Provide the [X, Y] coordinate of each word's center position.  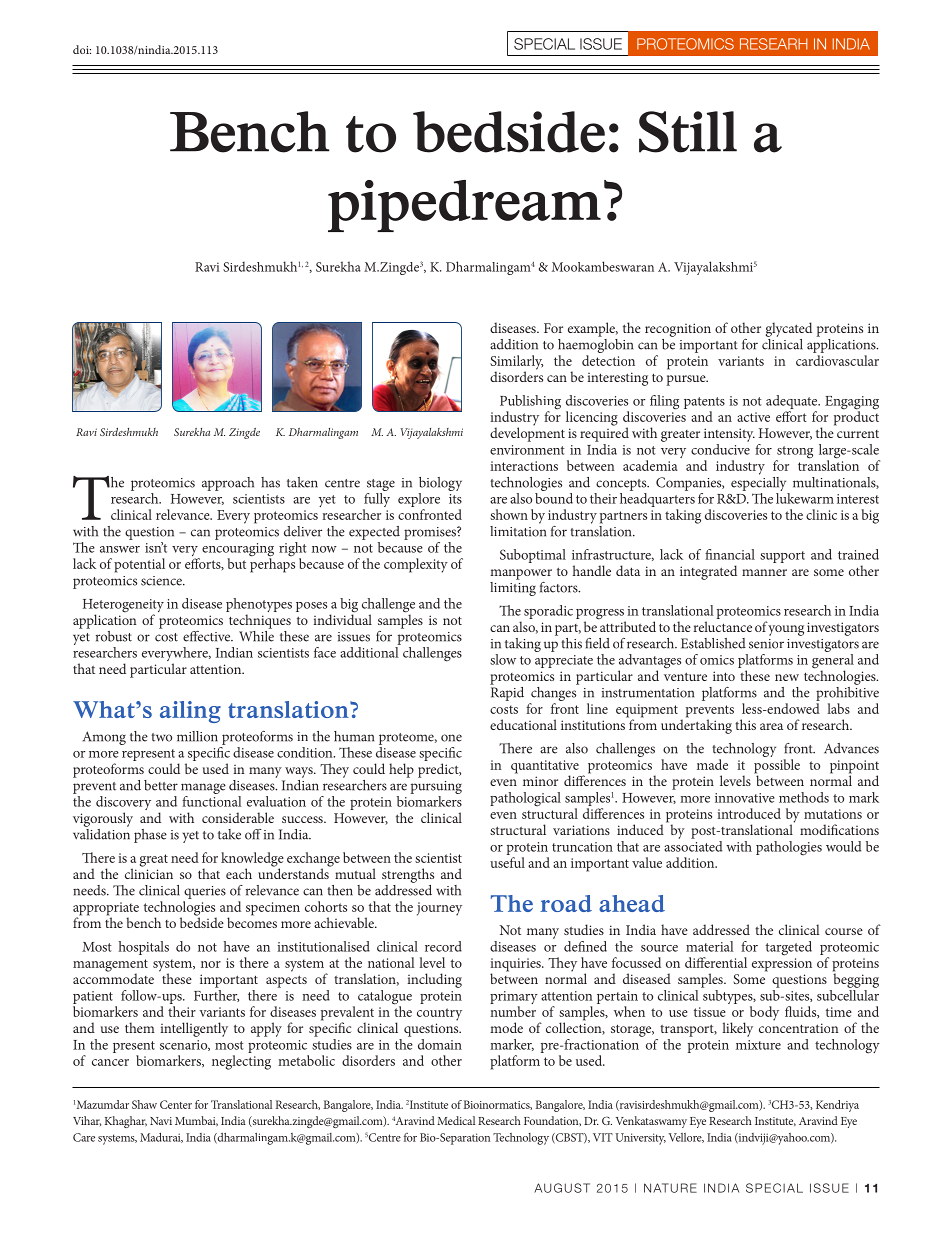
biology [440, 484]
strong [794, 453]
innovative [745, 798]
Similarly [516, 363]
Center [176, 1104]
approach [228, 484]
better [161, 785]
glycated [789, 329]
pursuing [436, 789]
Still [688, 132]
